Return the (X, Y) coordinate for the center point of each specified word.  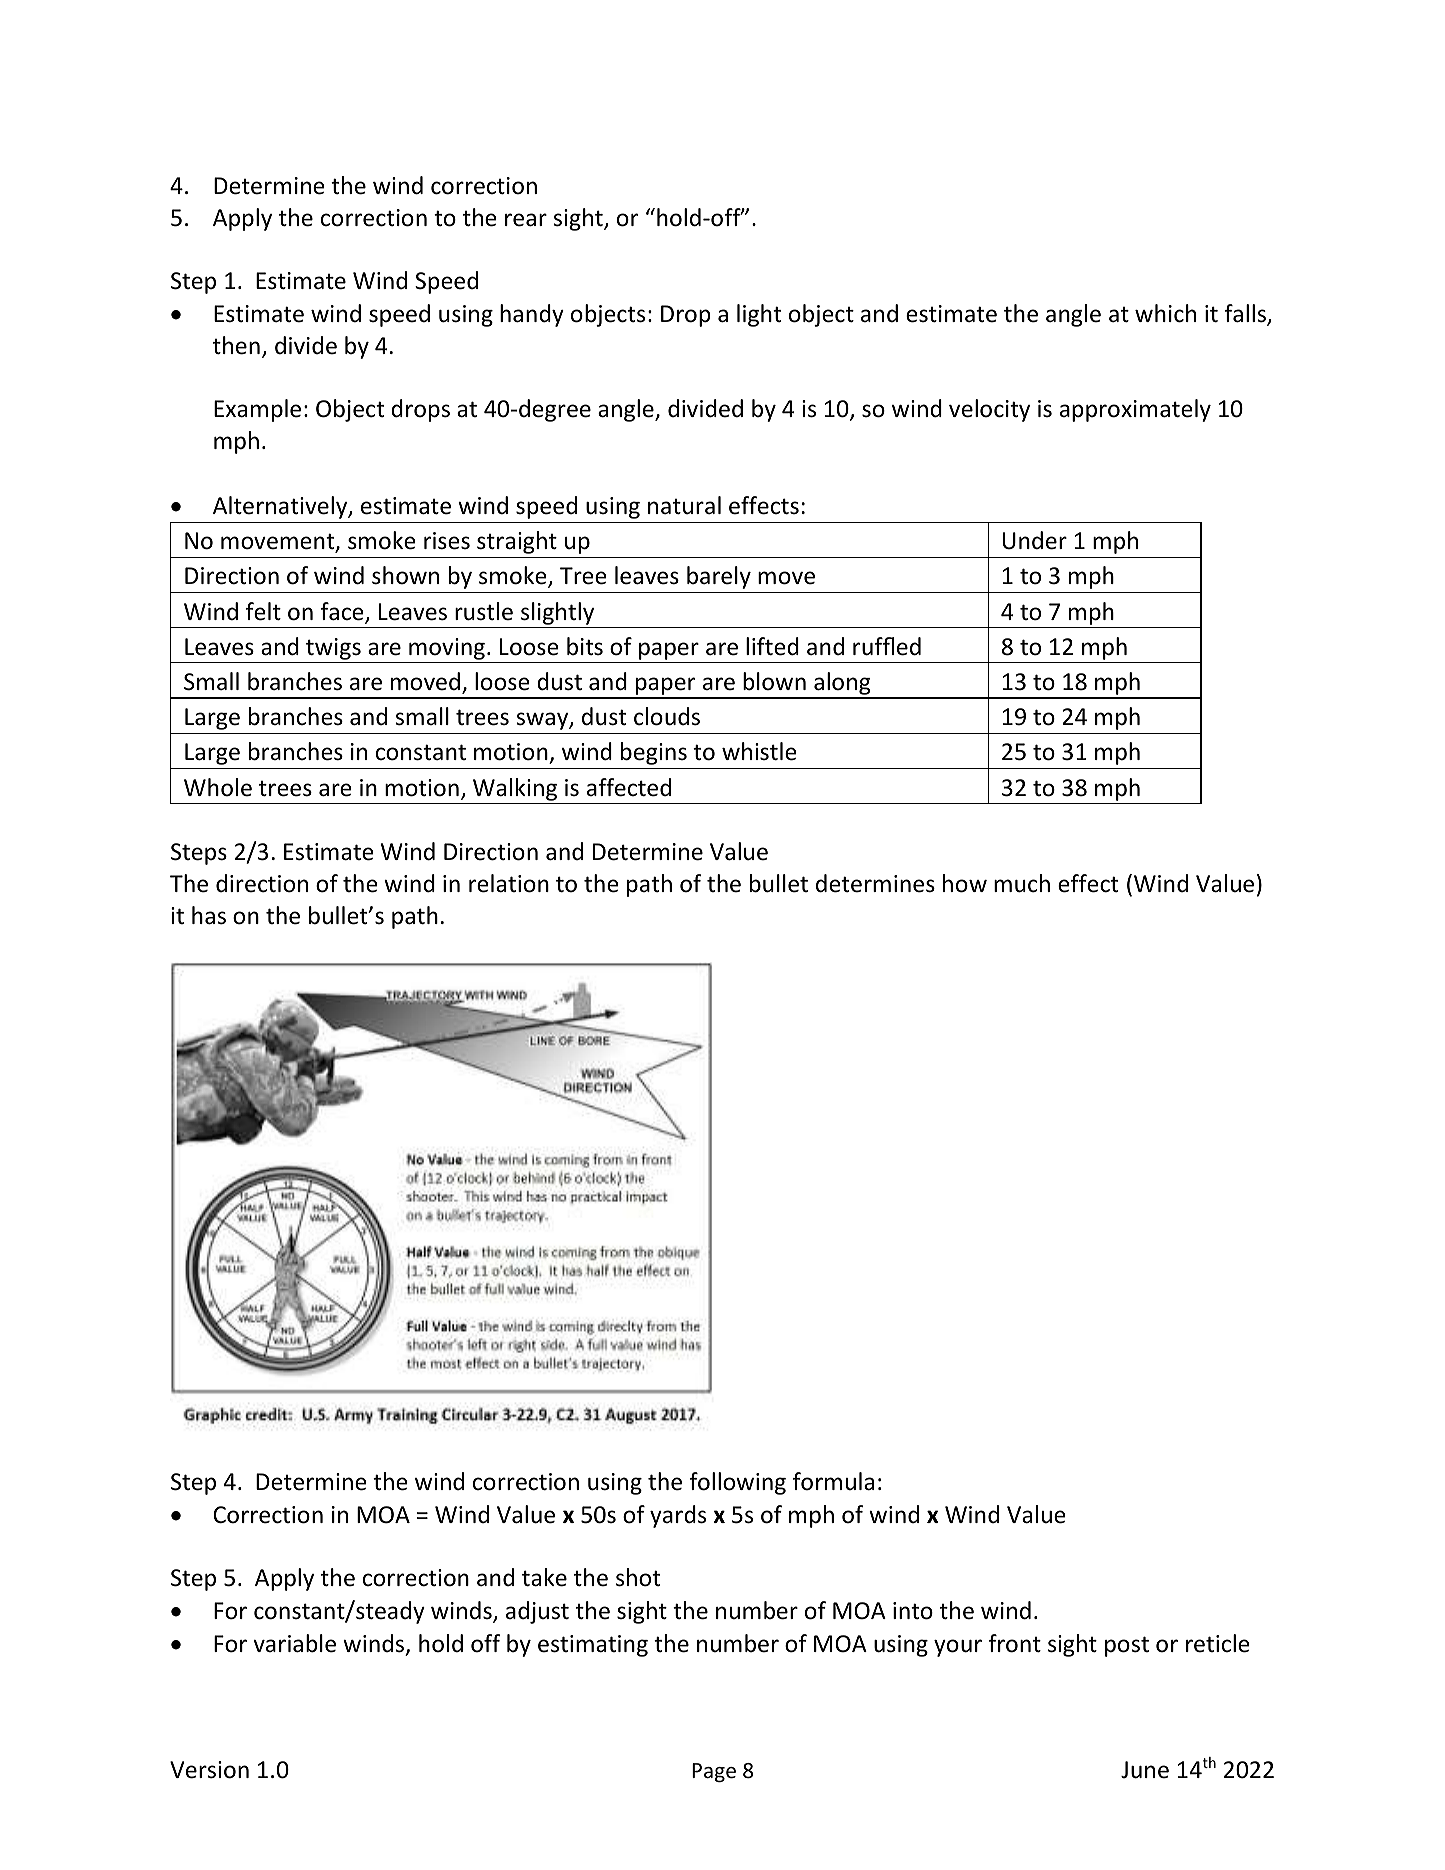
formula (833, 1481)
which (1165, 313)
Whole (218, 787)
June (1145, 1770)
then (236, 345)
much (1022, 883)
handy (532, 315)
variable (294, 1643)
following (737, 1483)
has (209, 915)
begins (654, 753)
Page (714, 1772)
